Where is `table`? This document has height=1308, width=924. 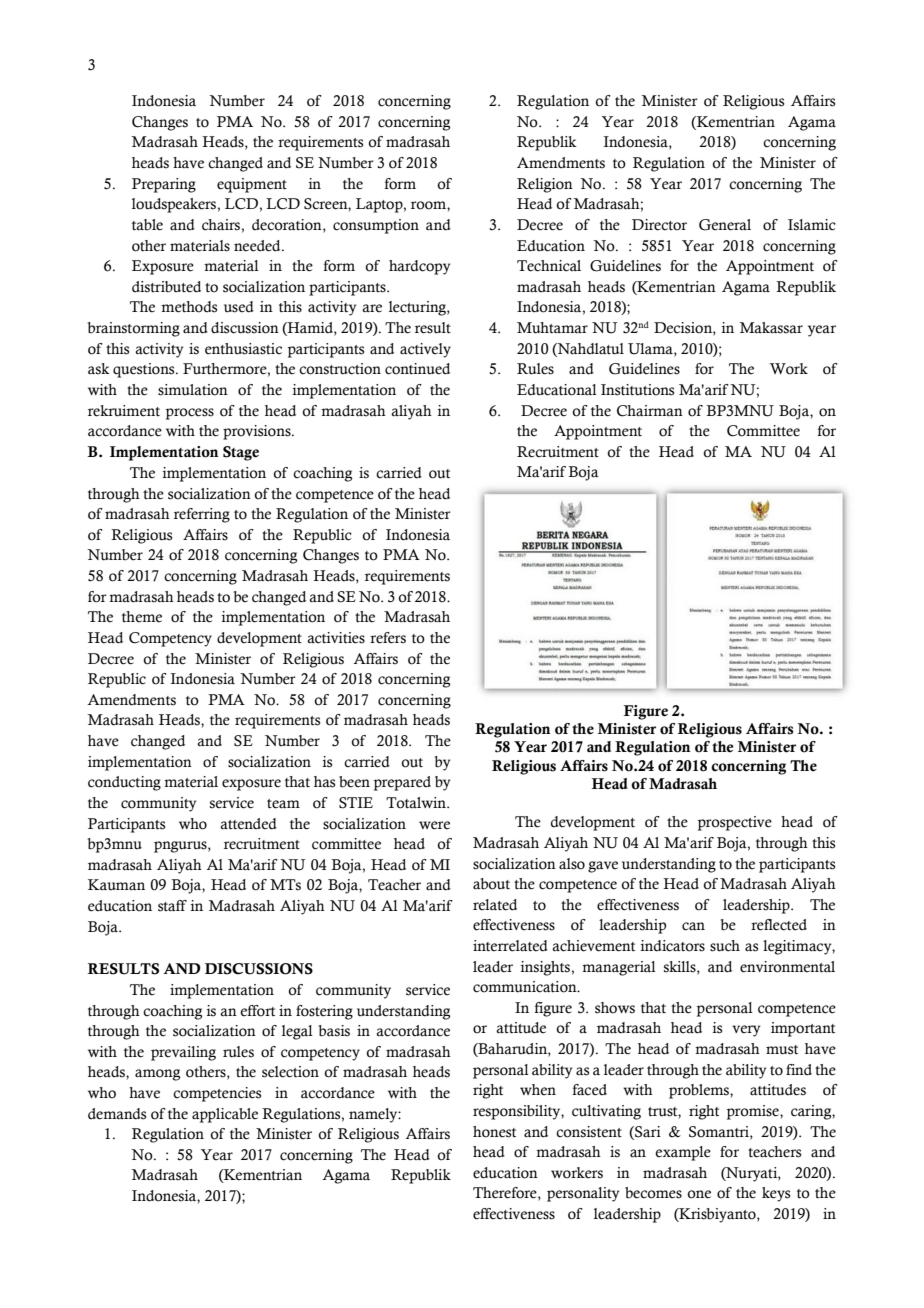
table is located at coordinates (147, 225).
